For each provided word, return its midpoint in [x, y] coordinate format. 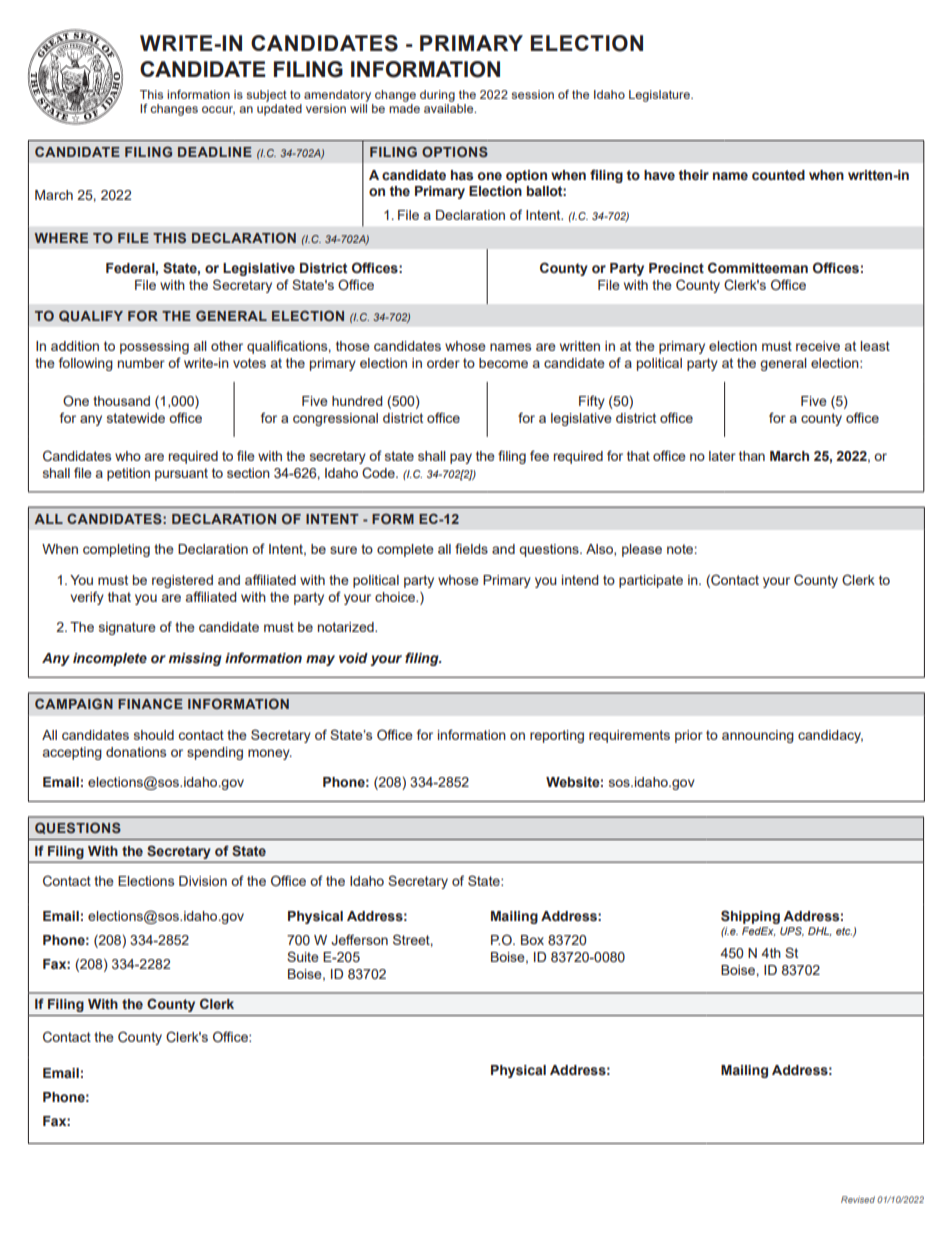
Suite [303, 956]
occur [218, 110]
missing [195, 659]
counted [778, 175]
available [450, 107]
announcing [758, 736]
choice [396, 597]
